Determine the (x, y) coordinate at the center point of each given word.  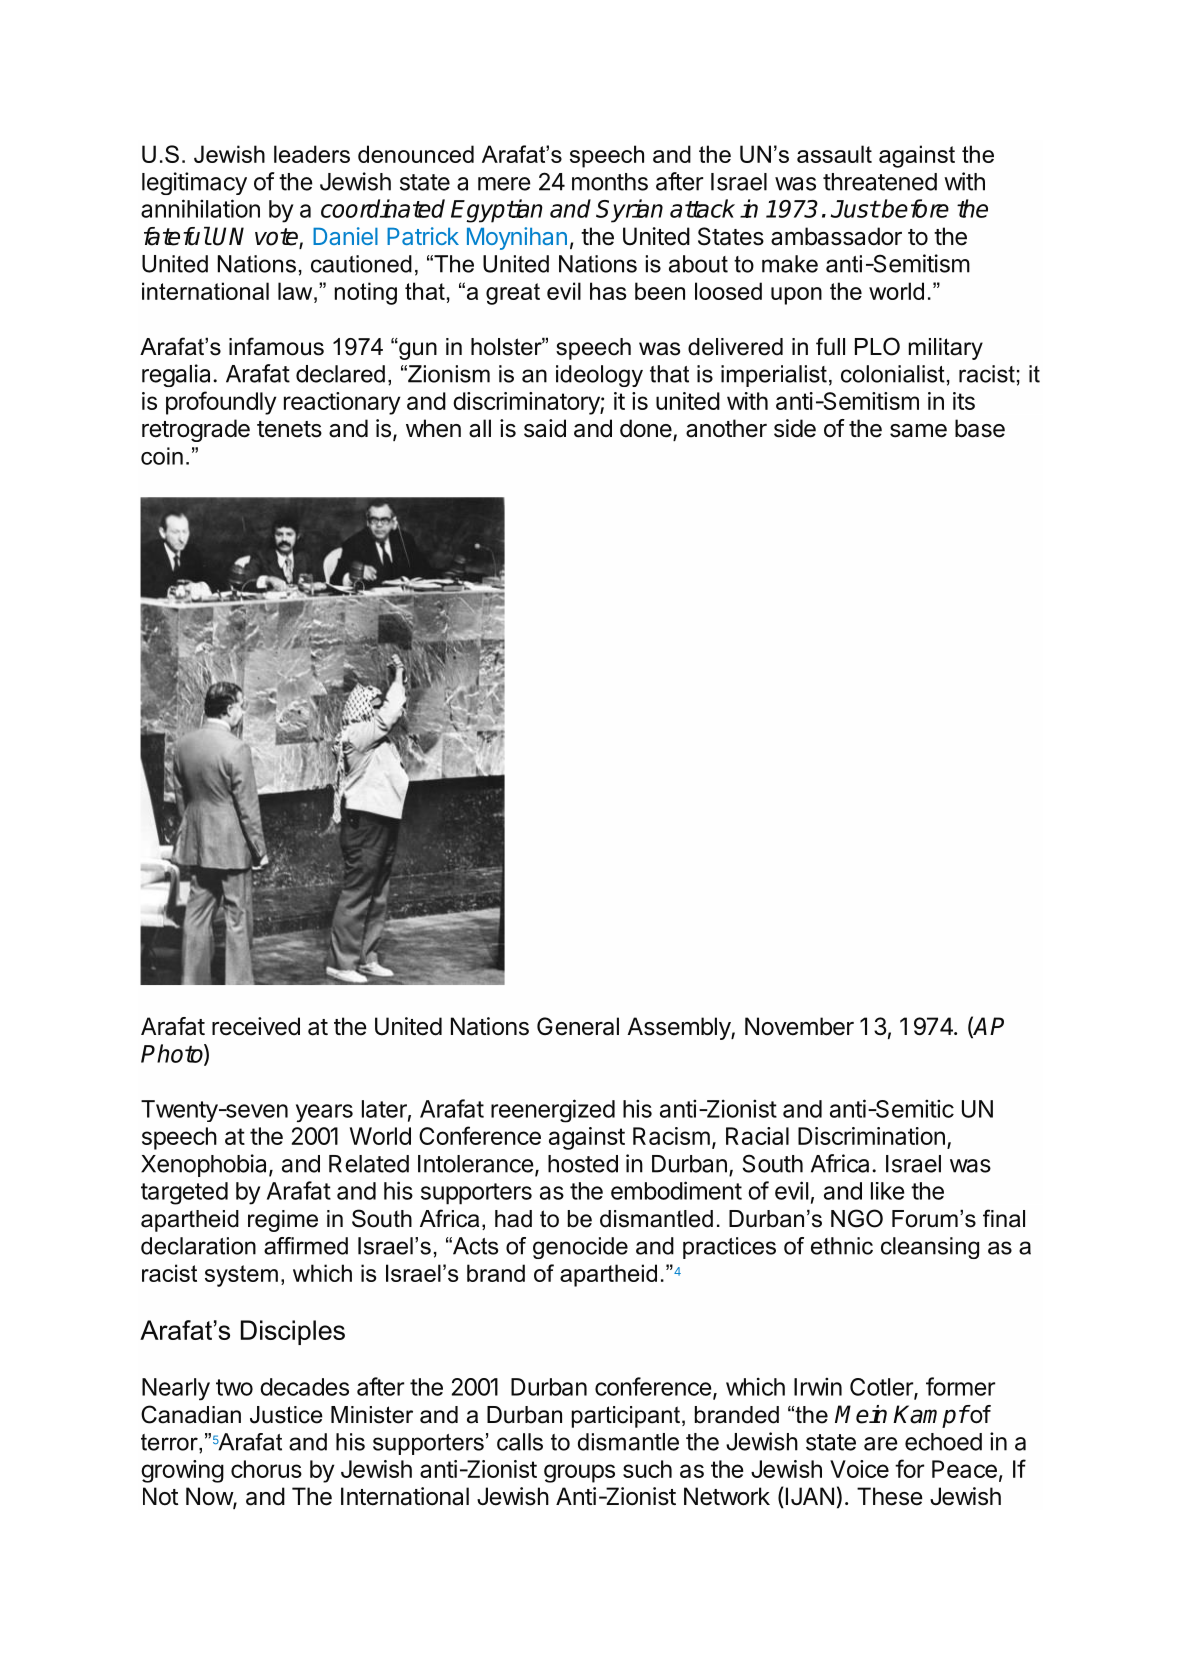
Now (210, 1497)
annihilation (200, 208)
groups (579, 1473)
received (256, 1026)
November (799, 1026)
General (578, 1026)
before (914, 208)
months (610, 182)
